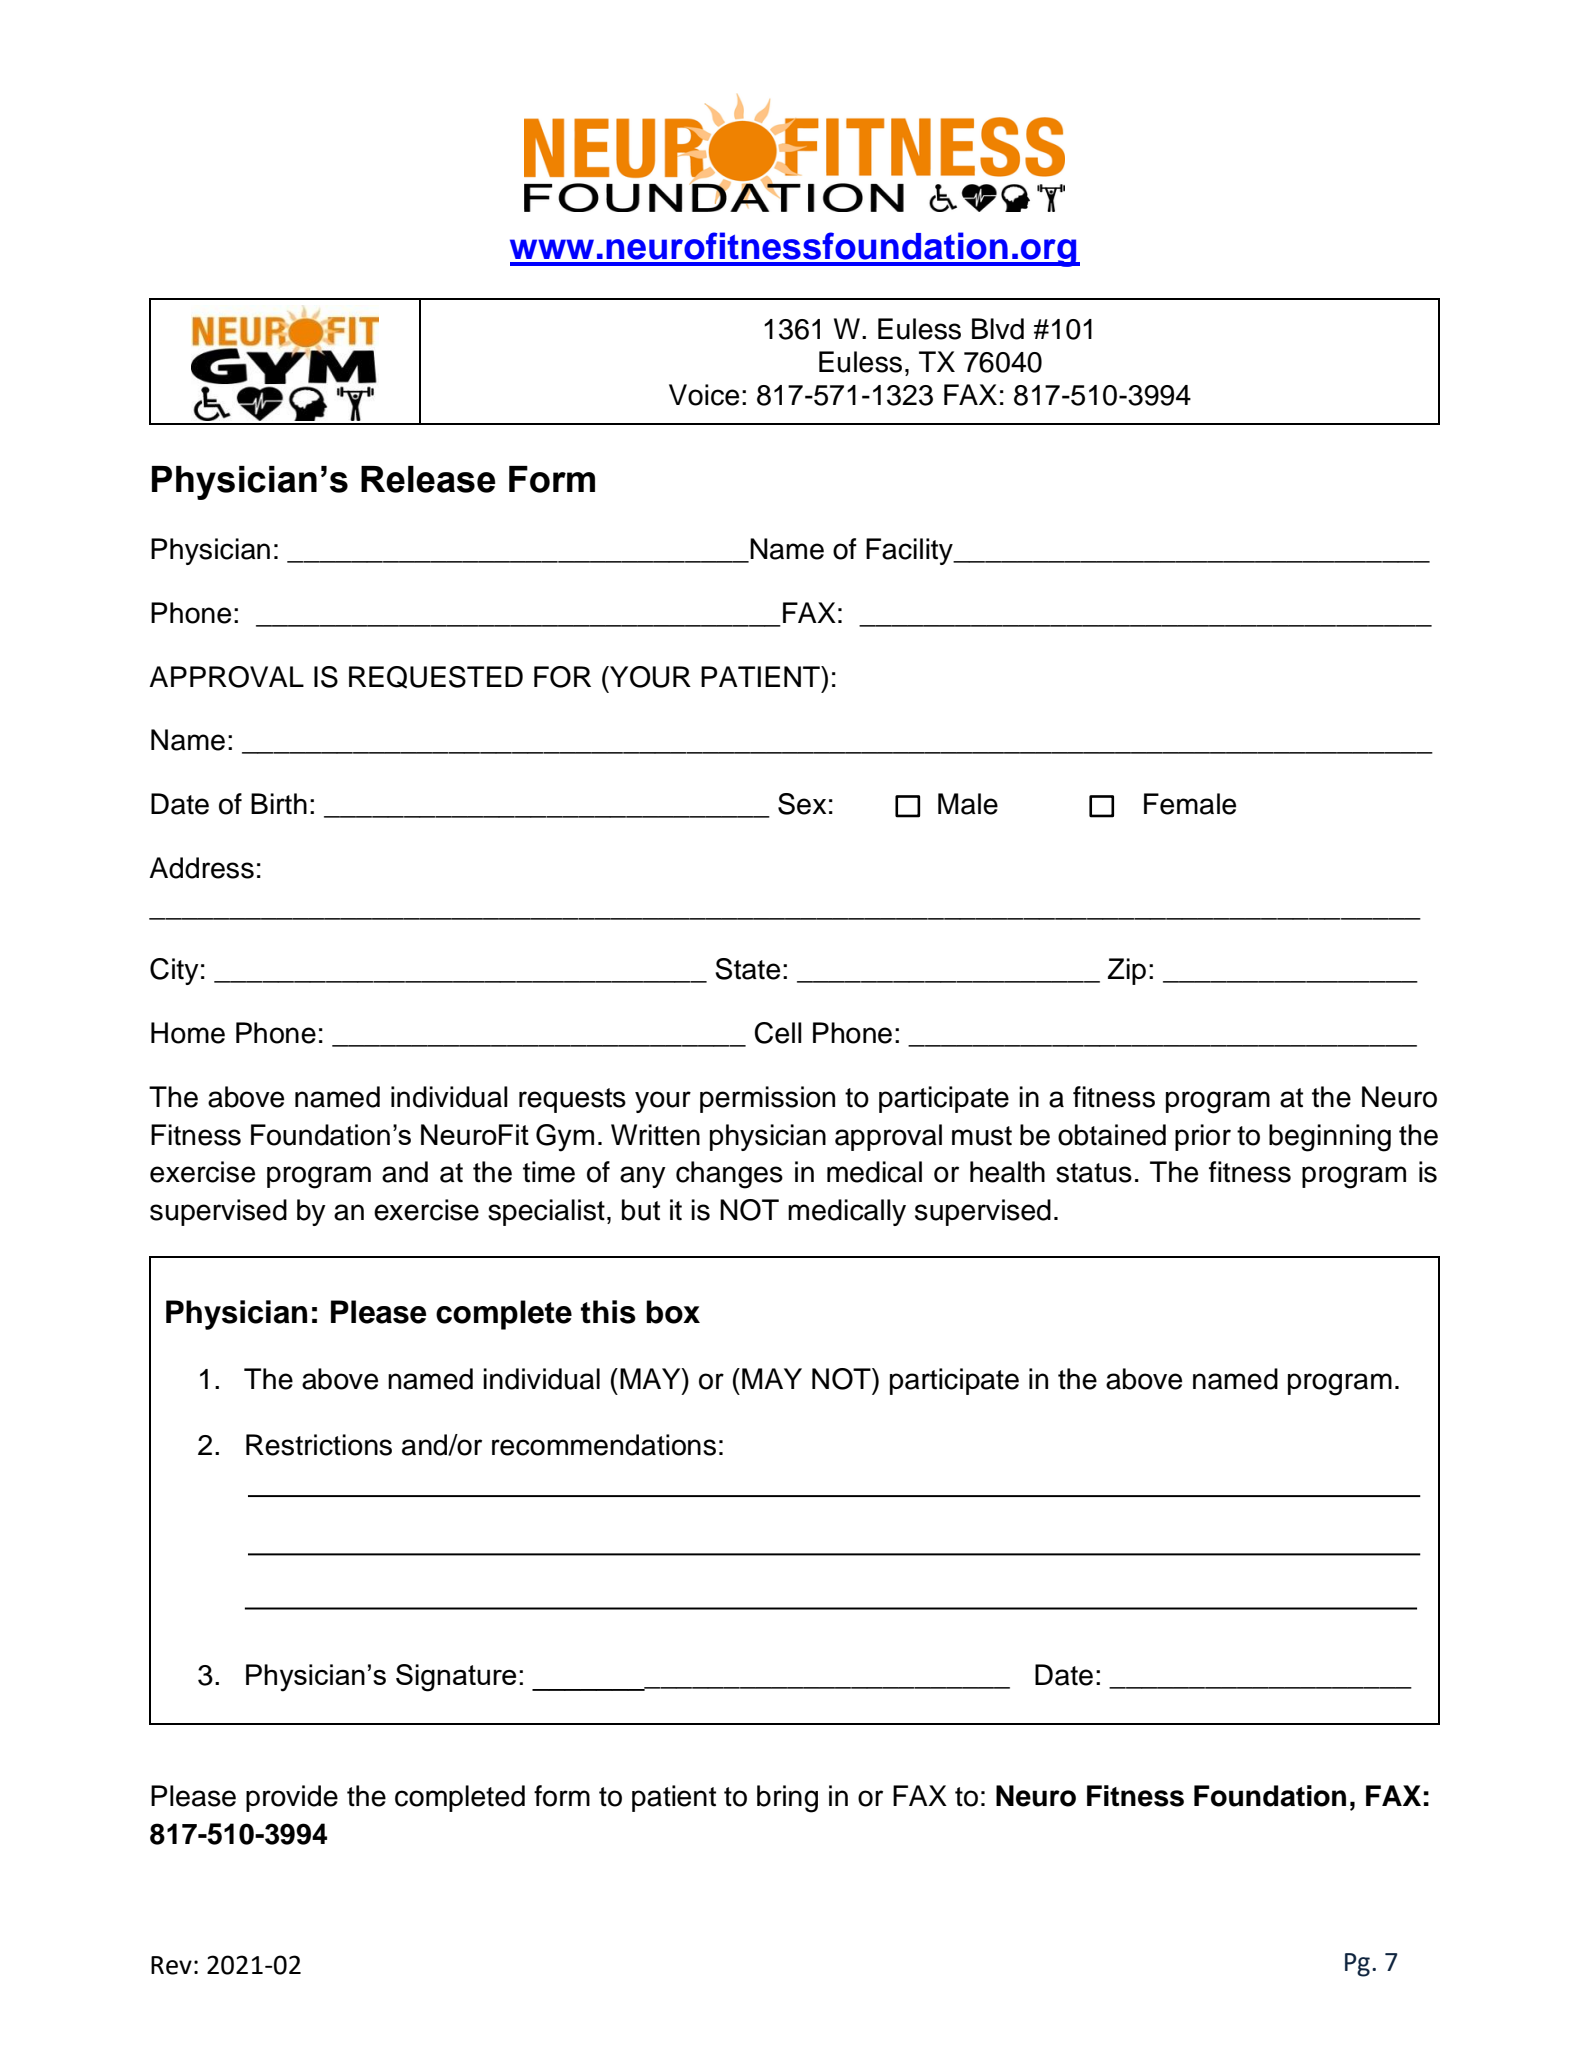 This document has height=2056, width=1589. I want to click on Restrictions, so click(319, 1445).
